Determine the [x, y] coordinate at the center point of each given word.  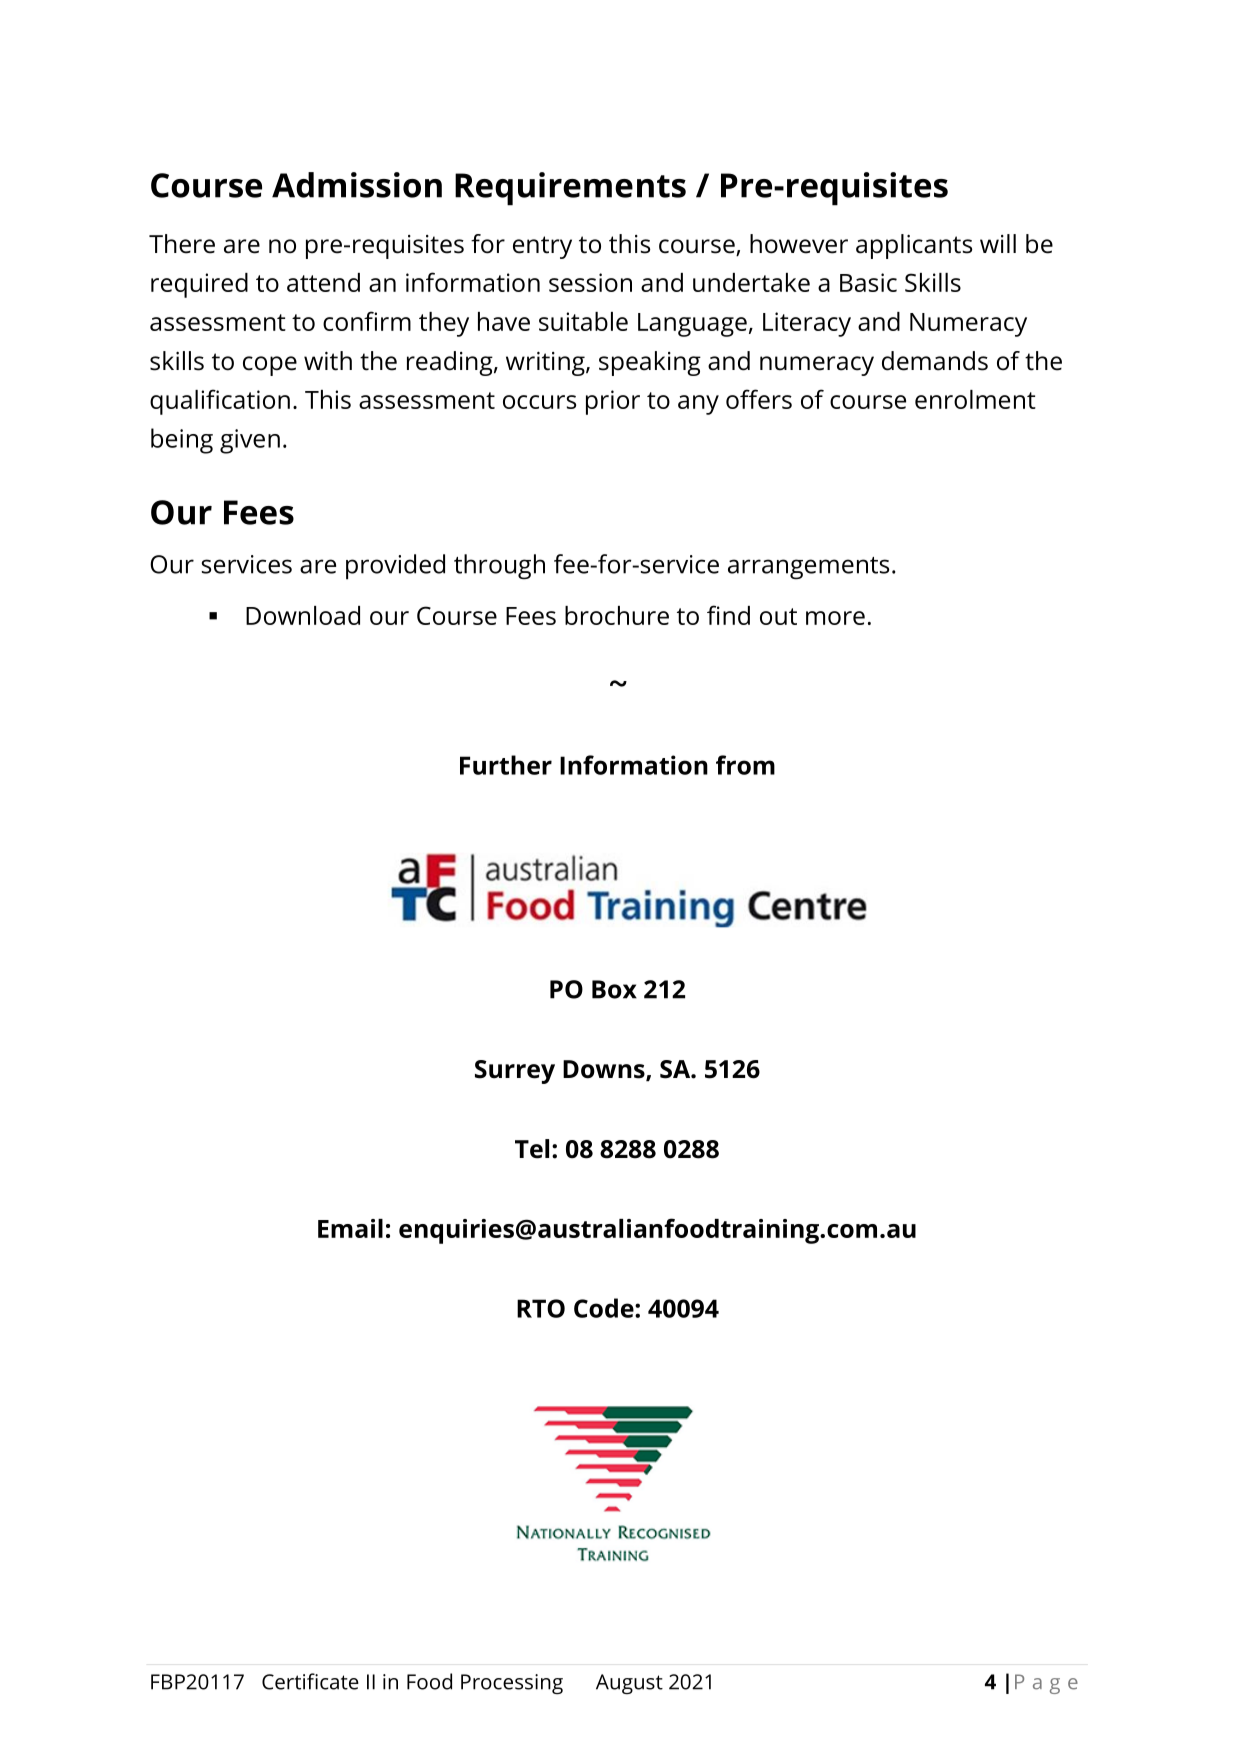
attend [323, 282]
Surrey [515, 1072]
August [629, 1684]
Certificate [310, 1681]
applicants [914, 246]
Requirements [570, 189]
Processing [512, 1684]
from [745, 765]
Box [614, 989]
